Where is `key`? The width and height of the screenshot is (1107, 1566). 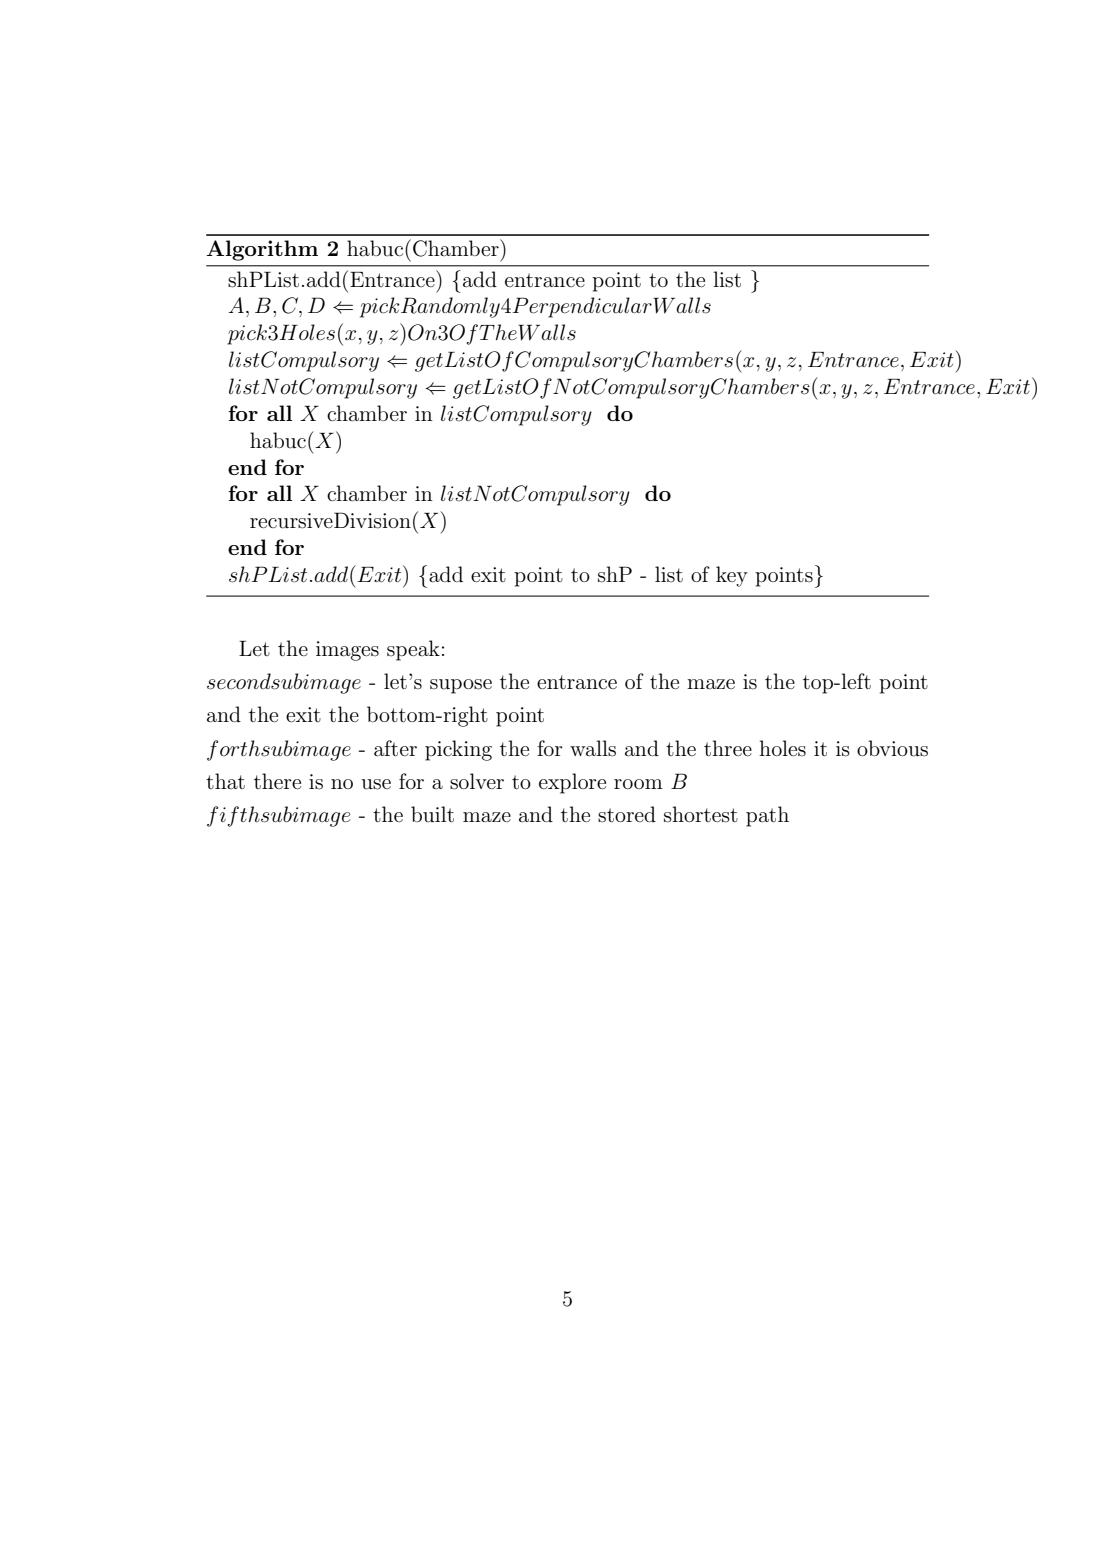 key is located at coordinates (732, 576).
